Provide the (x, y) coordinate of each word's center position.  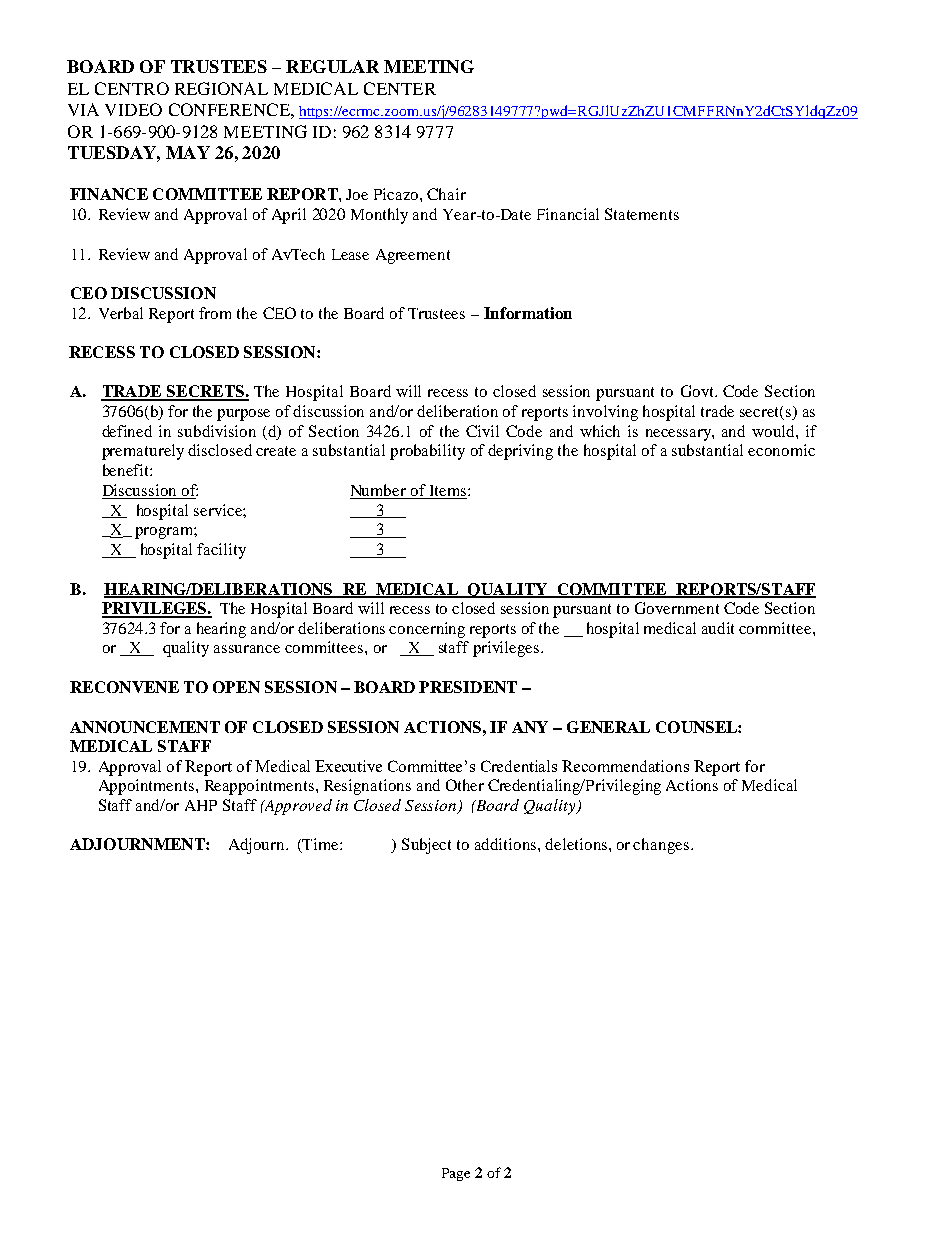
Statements (642, 214)
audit (718, 628)
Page (456, 1174)
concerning (427, 630)
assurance (247, 649)
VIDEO (133, 109)
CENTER (400, 88)
